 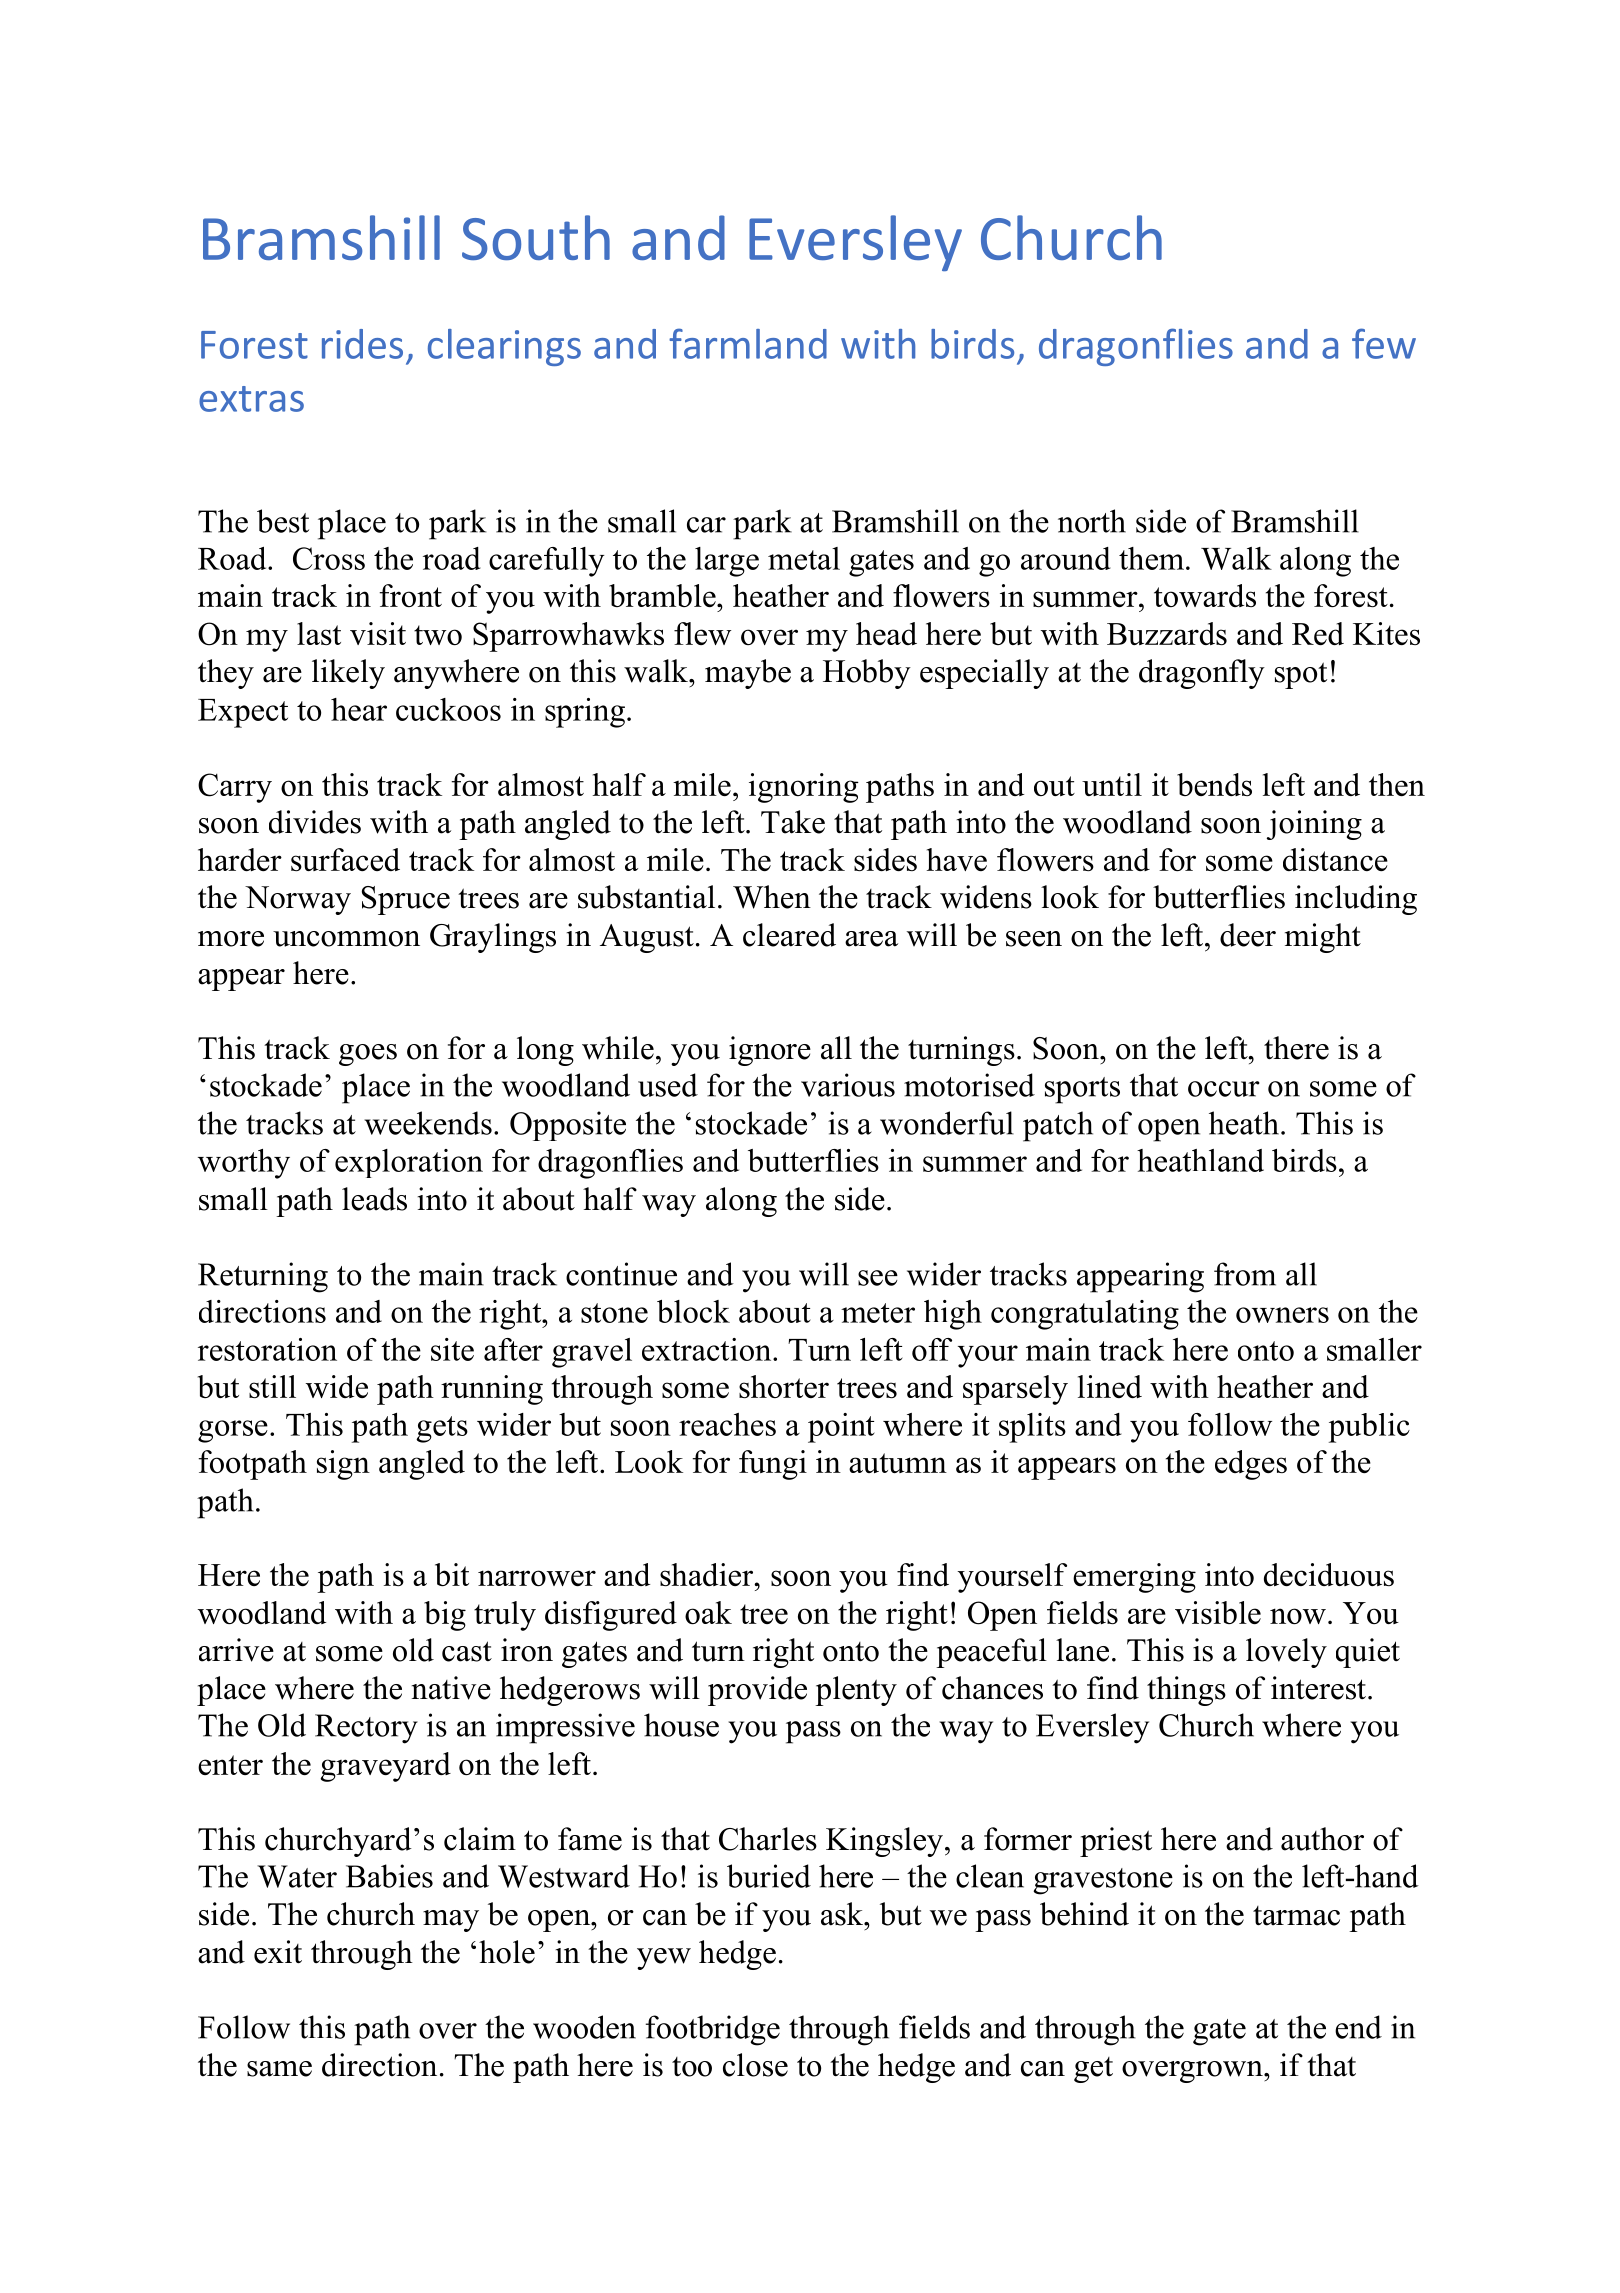 What do you see at coordinates (1218, 1612) in the screenshot?
I see `visible` at bounding box center [1218, 1612].
